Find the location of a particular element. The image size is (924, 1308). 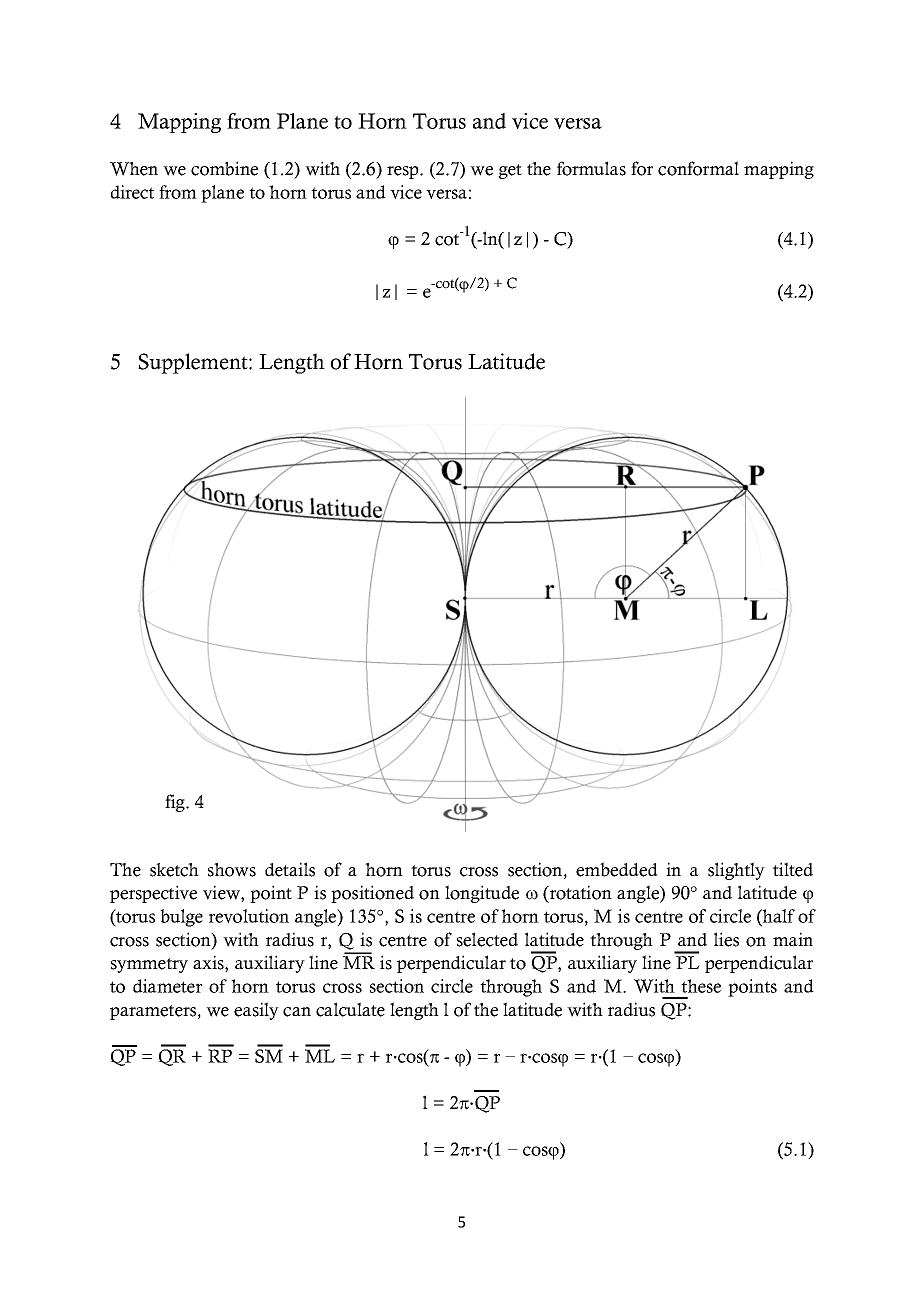

combine is located at coordinates (224, 168).
